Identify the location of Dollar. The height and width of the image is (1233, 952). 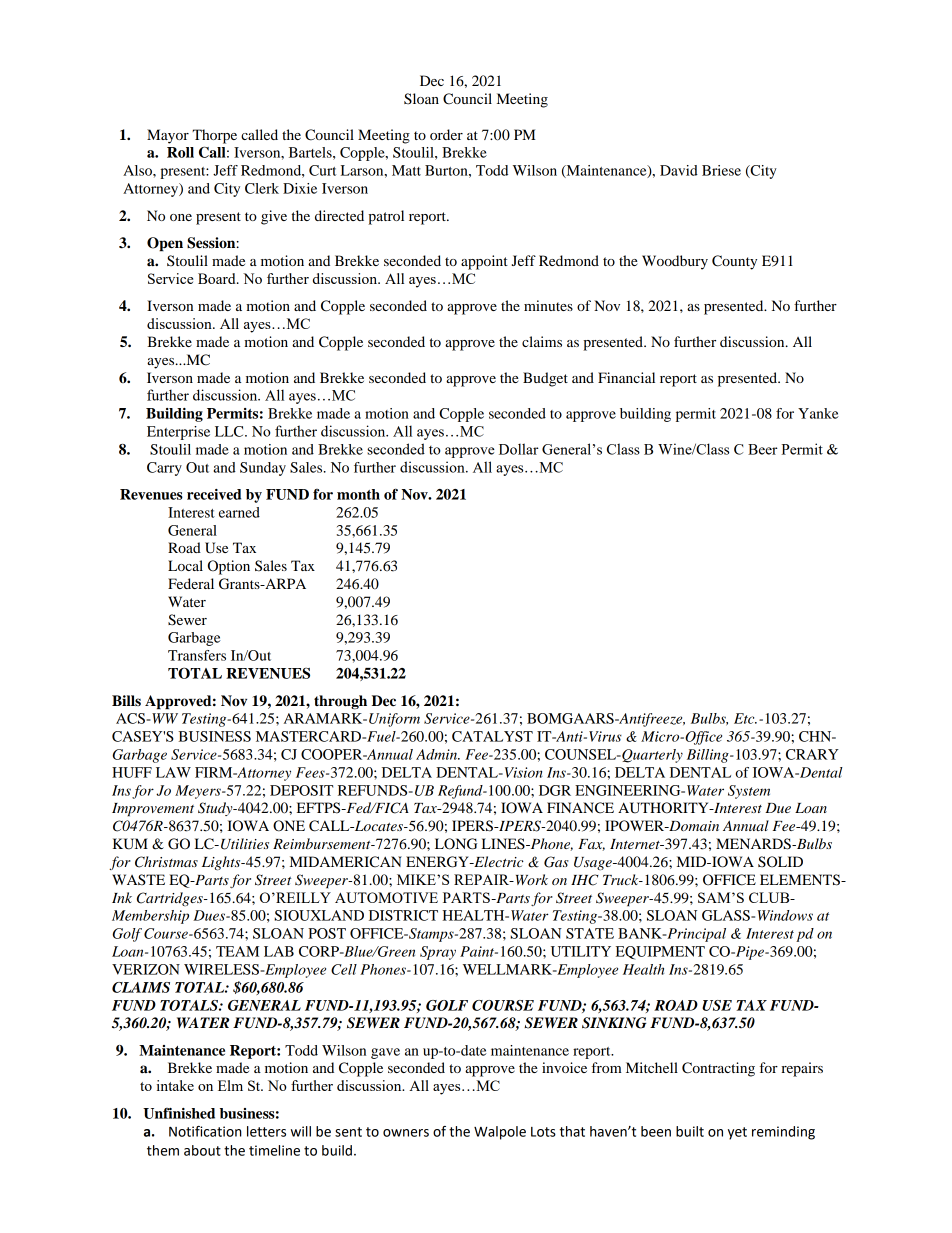
(519, 449).
